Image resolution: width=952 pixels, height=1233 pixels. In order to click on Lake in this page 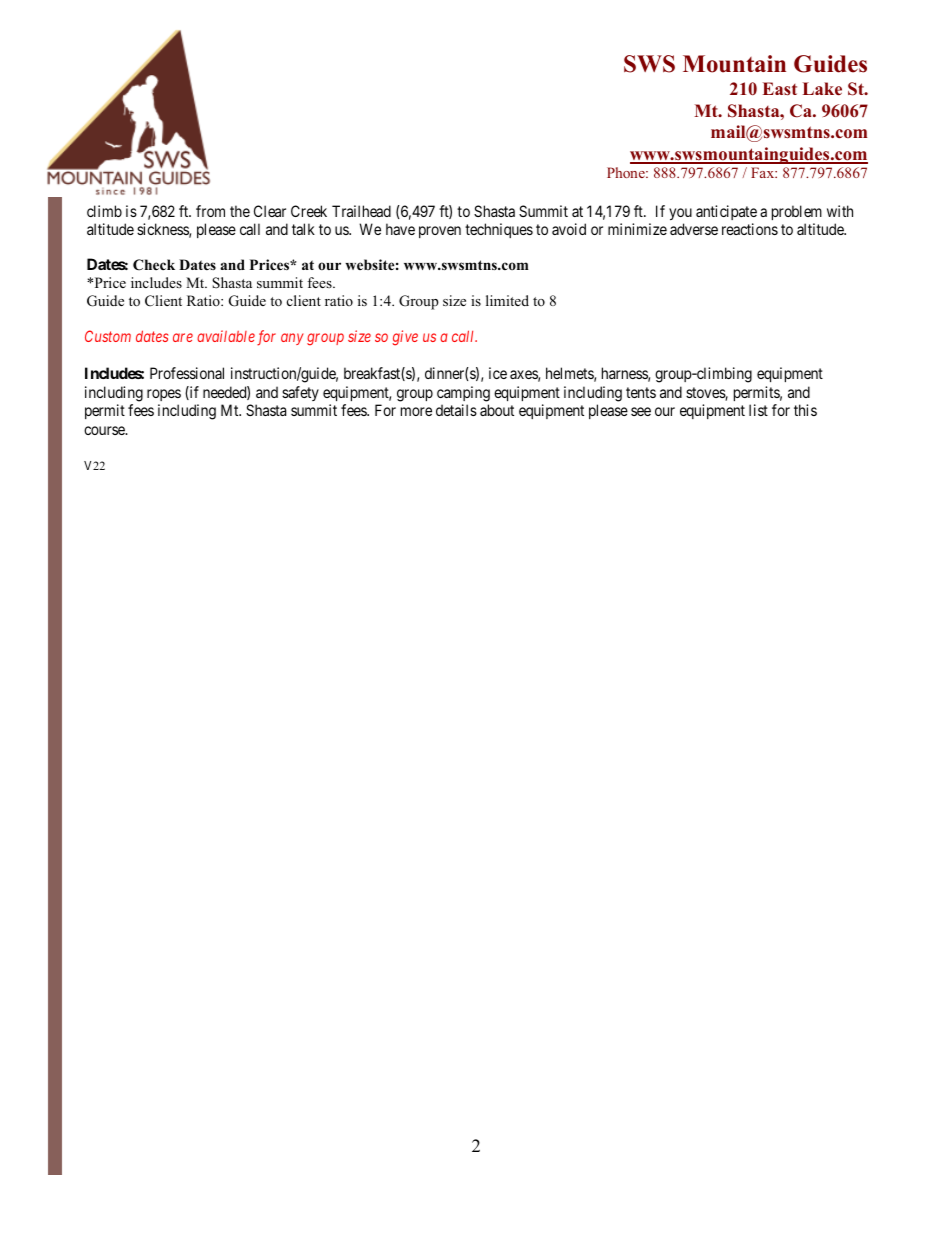, I will do `click(822, 89)`.
